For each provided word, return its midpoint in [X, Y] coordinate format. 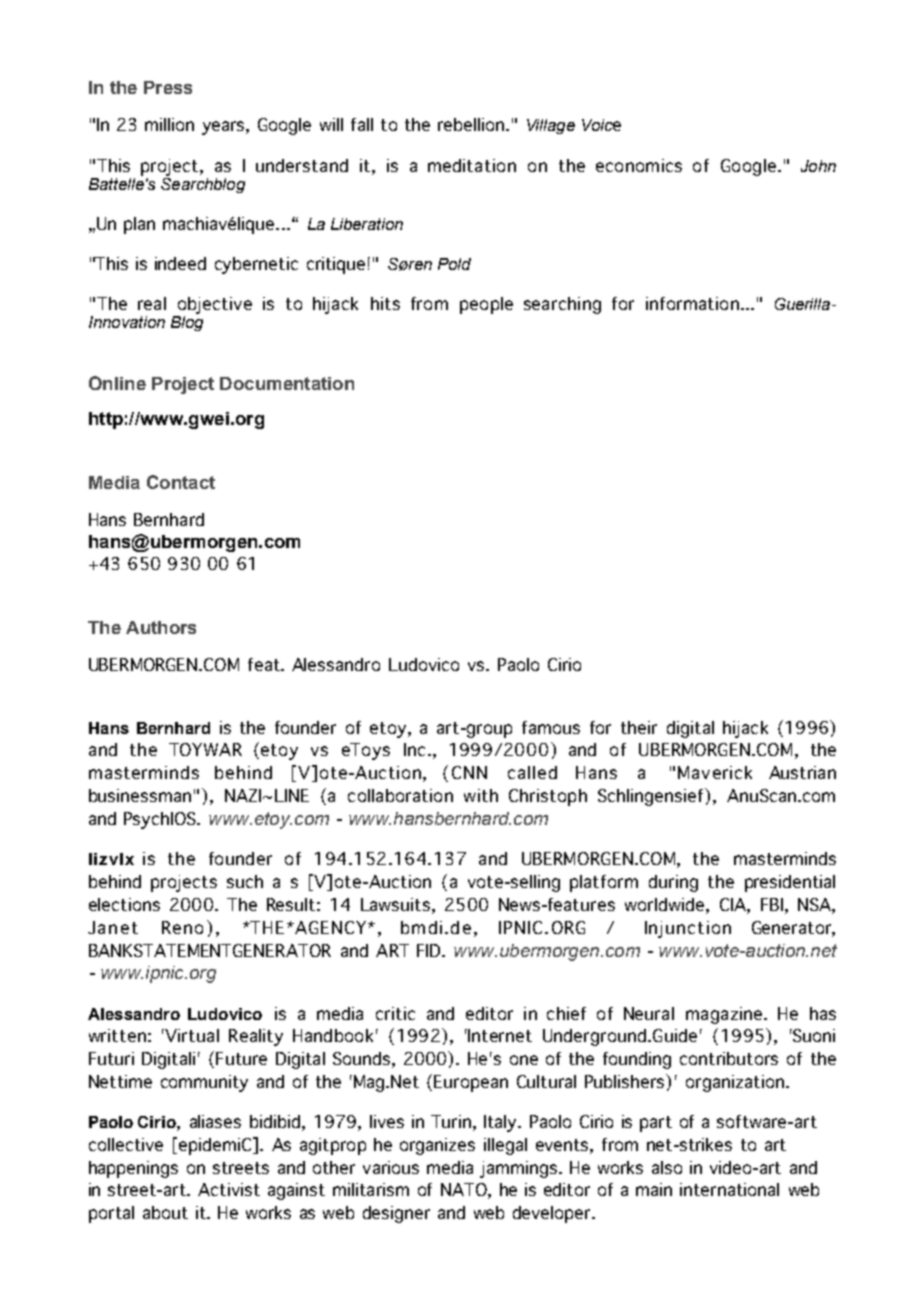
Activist [229, 1189]
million [169, 124]
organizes [437, 1146]
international [729, 1189]
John [818, 166]
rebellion [471, 124]
